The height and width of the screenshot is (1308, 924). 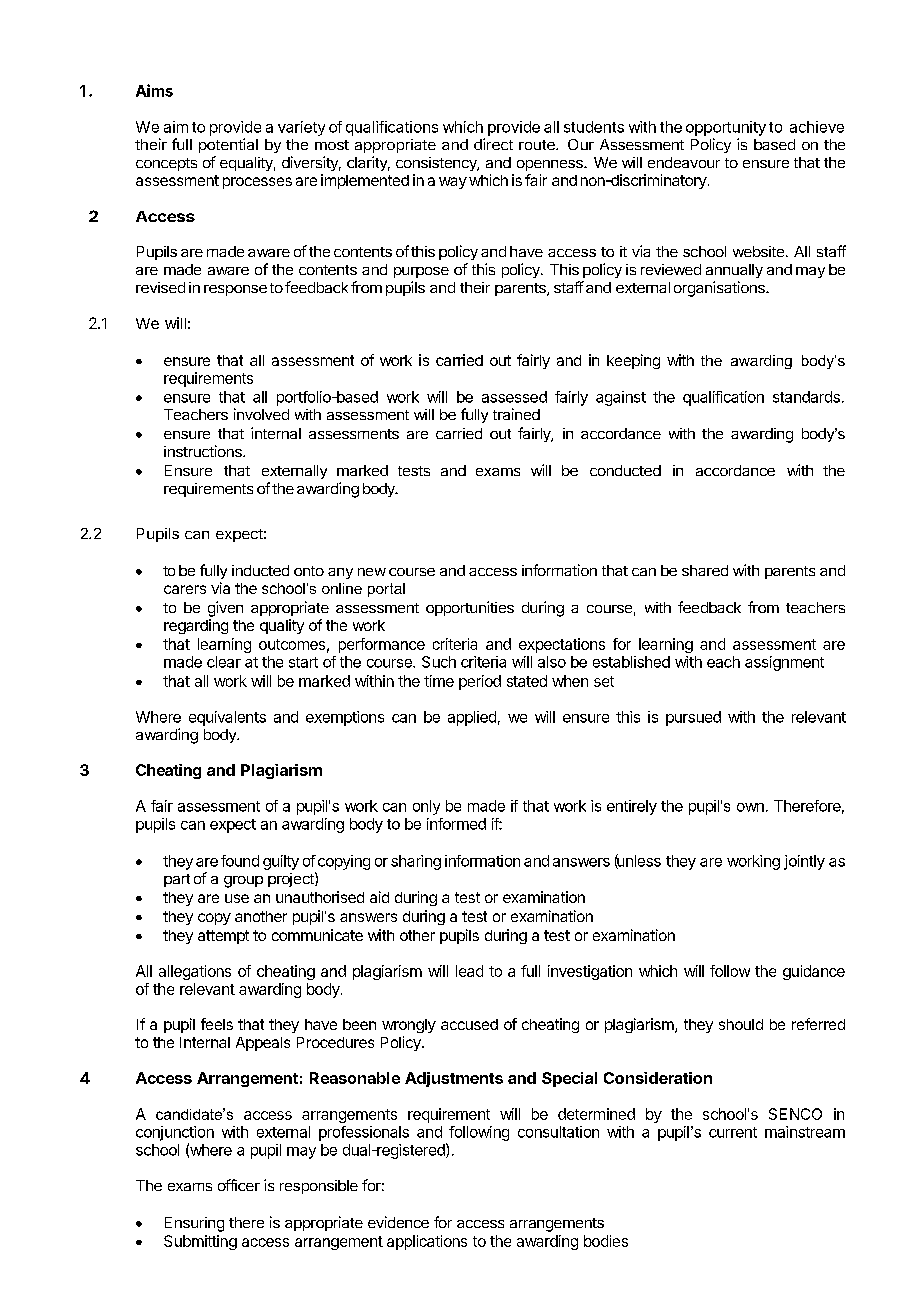 I want to click on potential, so click(x=228, y=145).
